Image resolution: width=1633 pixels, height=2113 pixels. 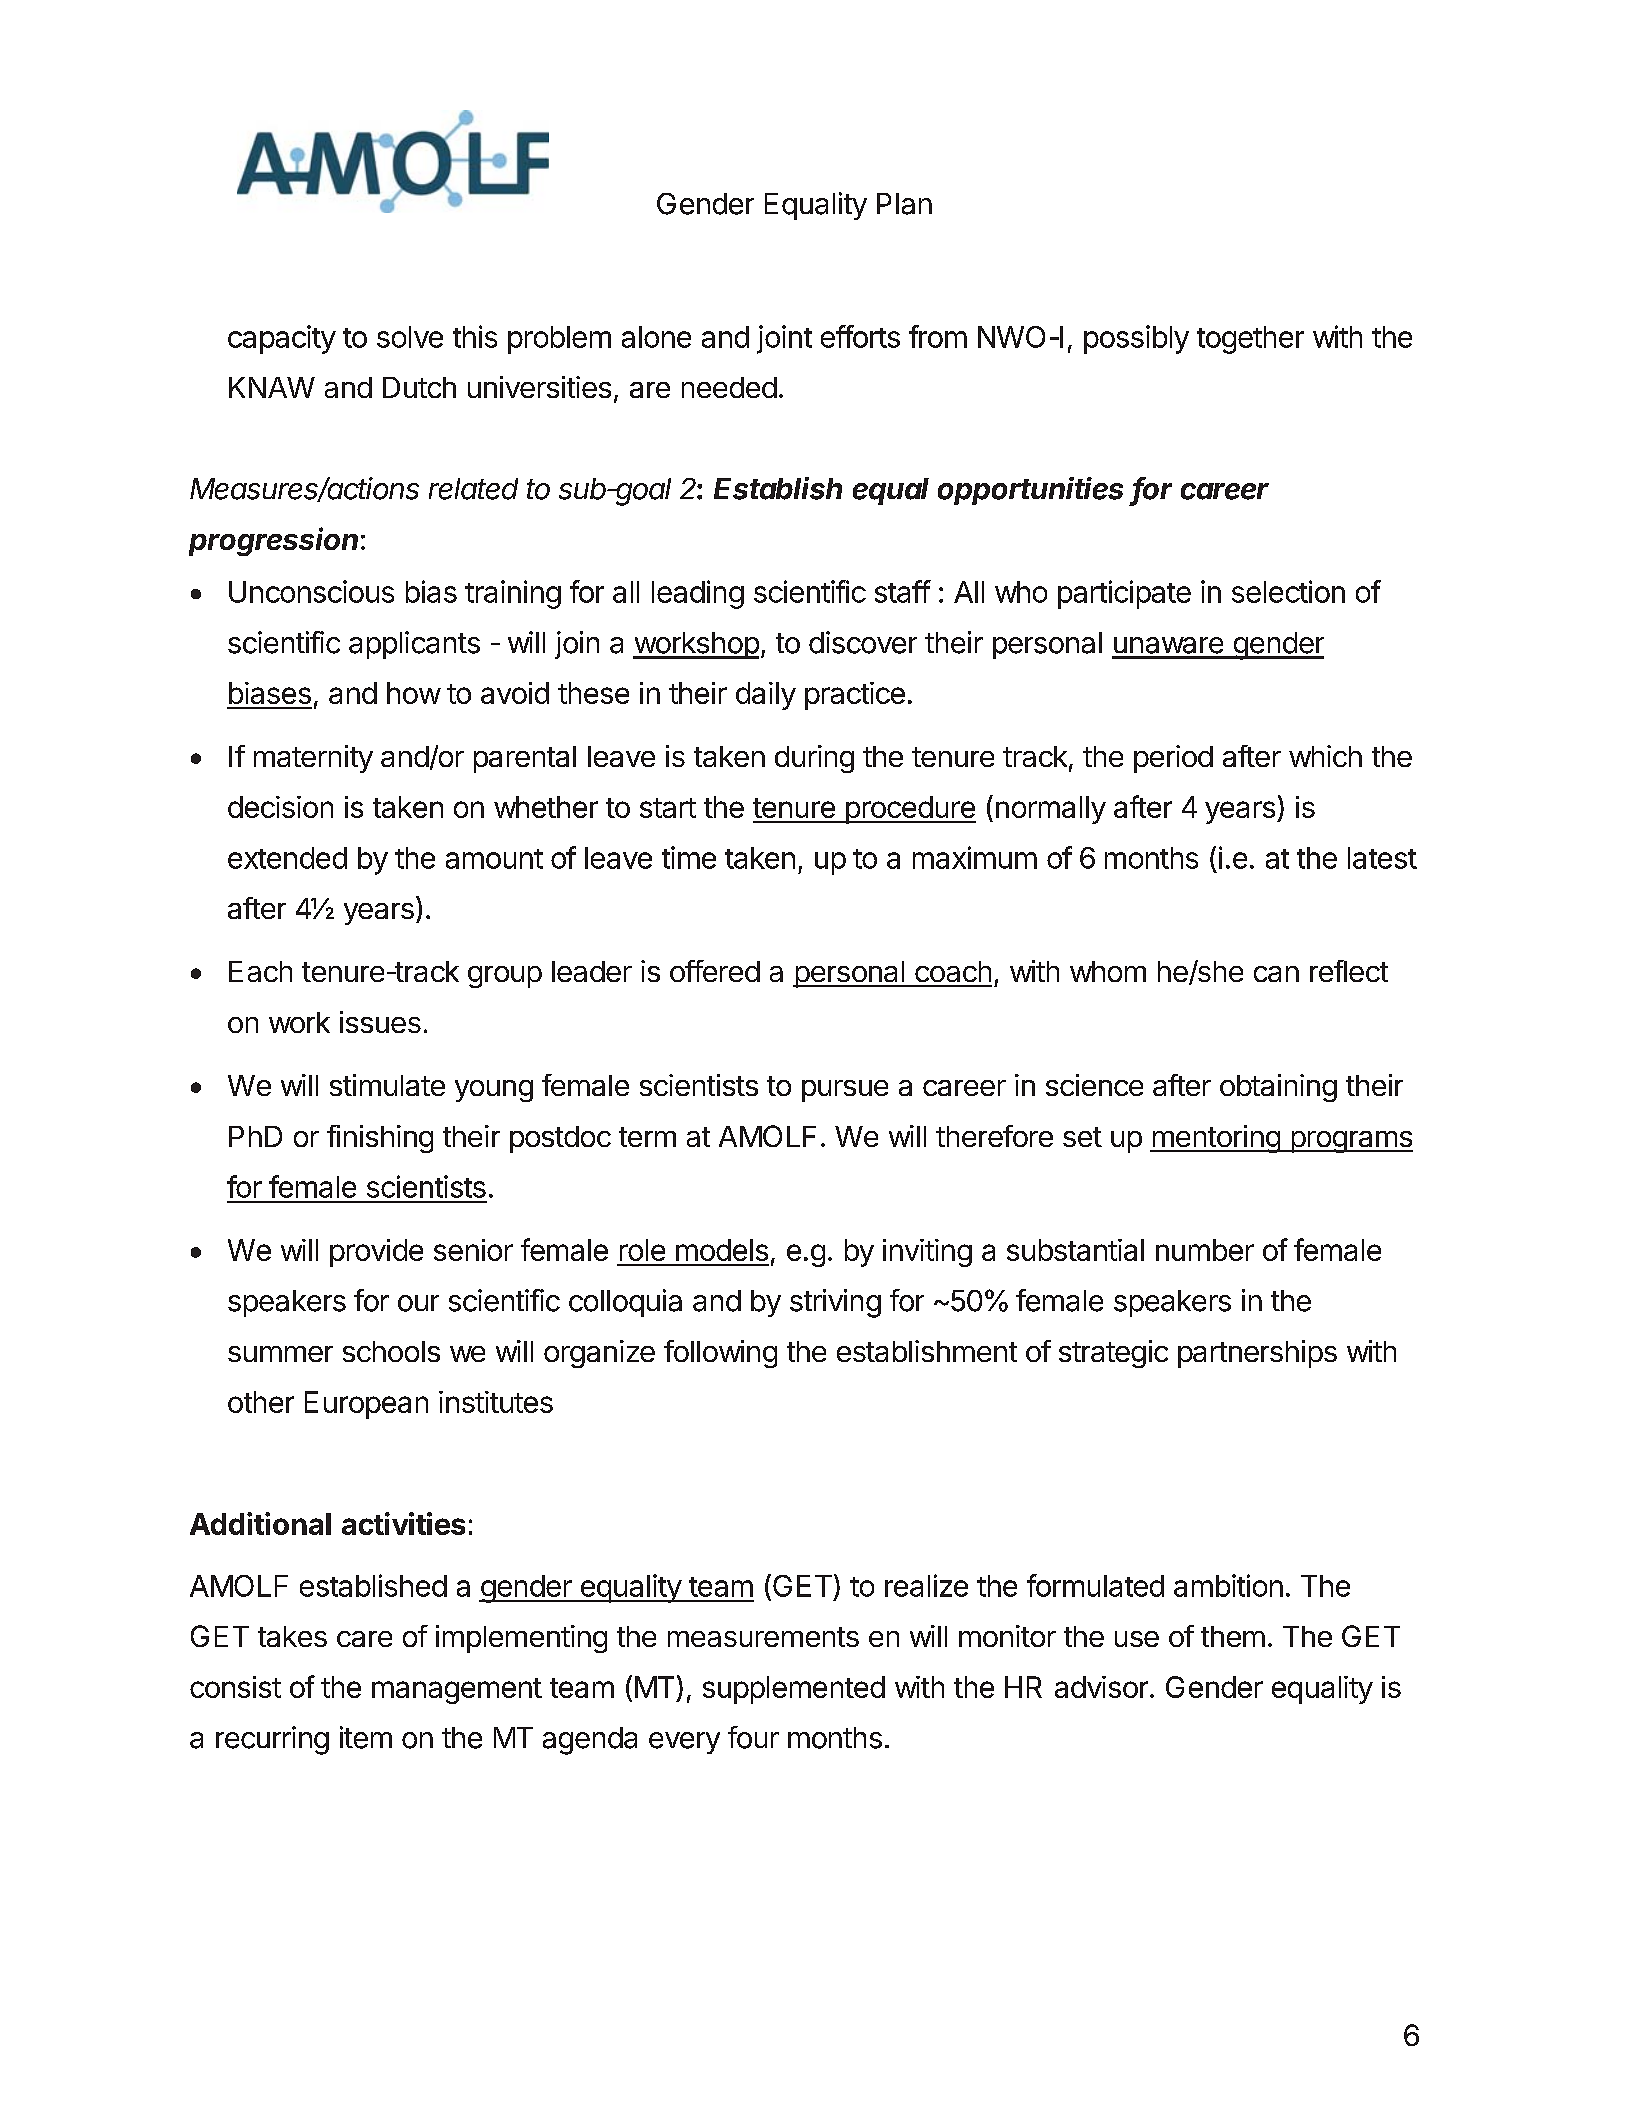 I want to click on reflect, so click(x=1349, y=971).
